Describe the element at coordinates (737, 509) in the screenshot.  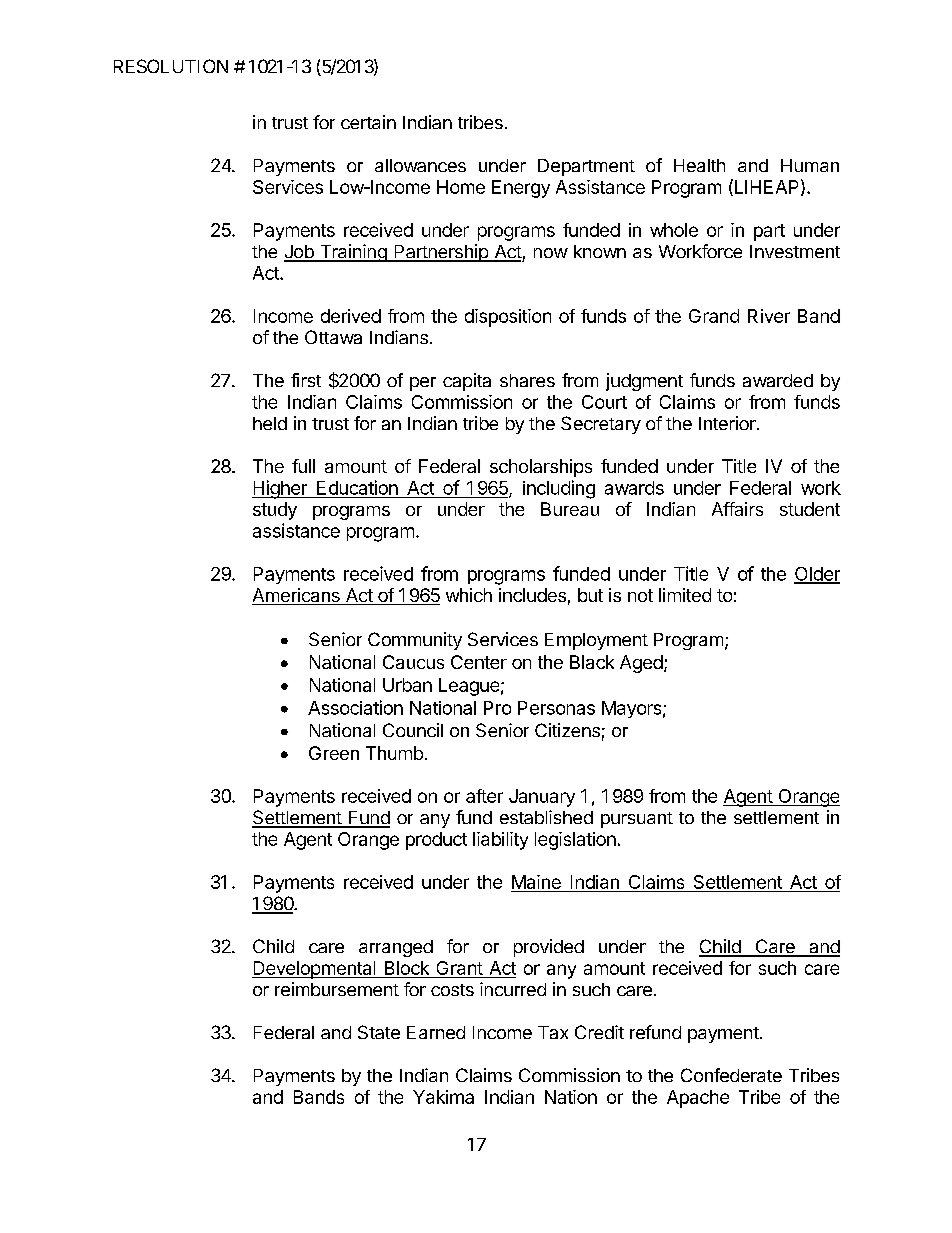
I see `Affairs` at that location.
